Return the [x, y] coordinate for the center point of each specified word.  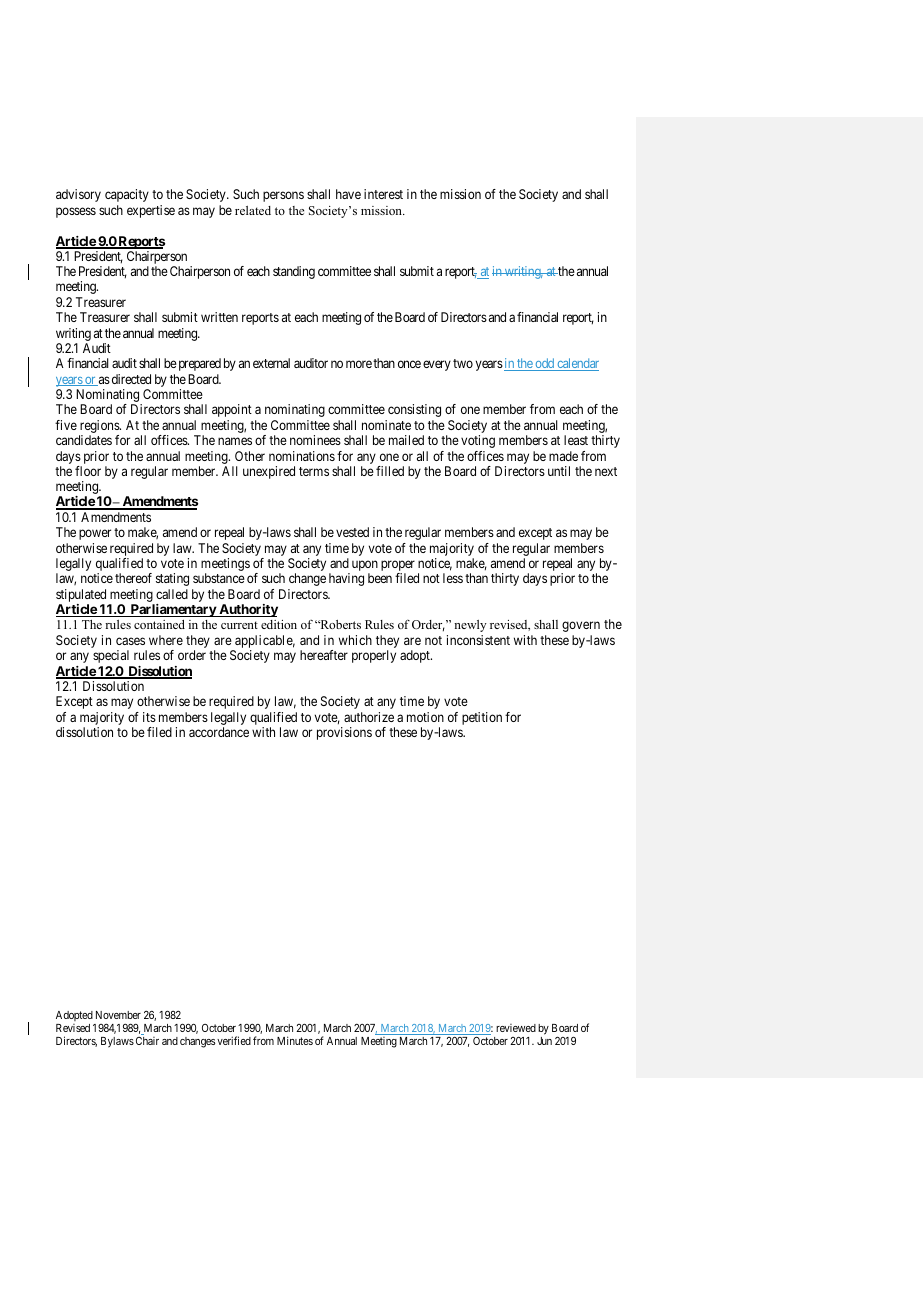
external [271, 363]
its [149, 717]
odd [544, 364]
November [118, 1015]
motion [425, 717]
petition [482, 718]
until [559, 471]
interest [383, 194]
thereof [133, 578]
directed [131, 379]
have [348, 194]
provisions [344, 733]
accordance [219, 732]
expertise [151, 211]
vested [352, 532]
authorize [369, 717]
